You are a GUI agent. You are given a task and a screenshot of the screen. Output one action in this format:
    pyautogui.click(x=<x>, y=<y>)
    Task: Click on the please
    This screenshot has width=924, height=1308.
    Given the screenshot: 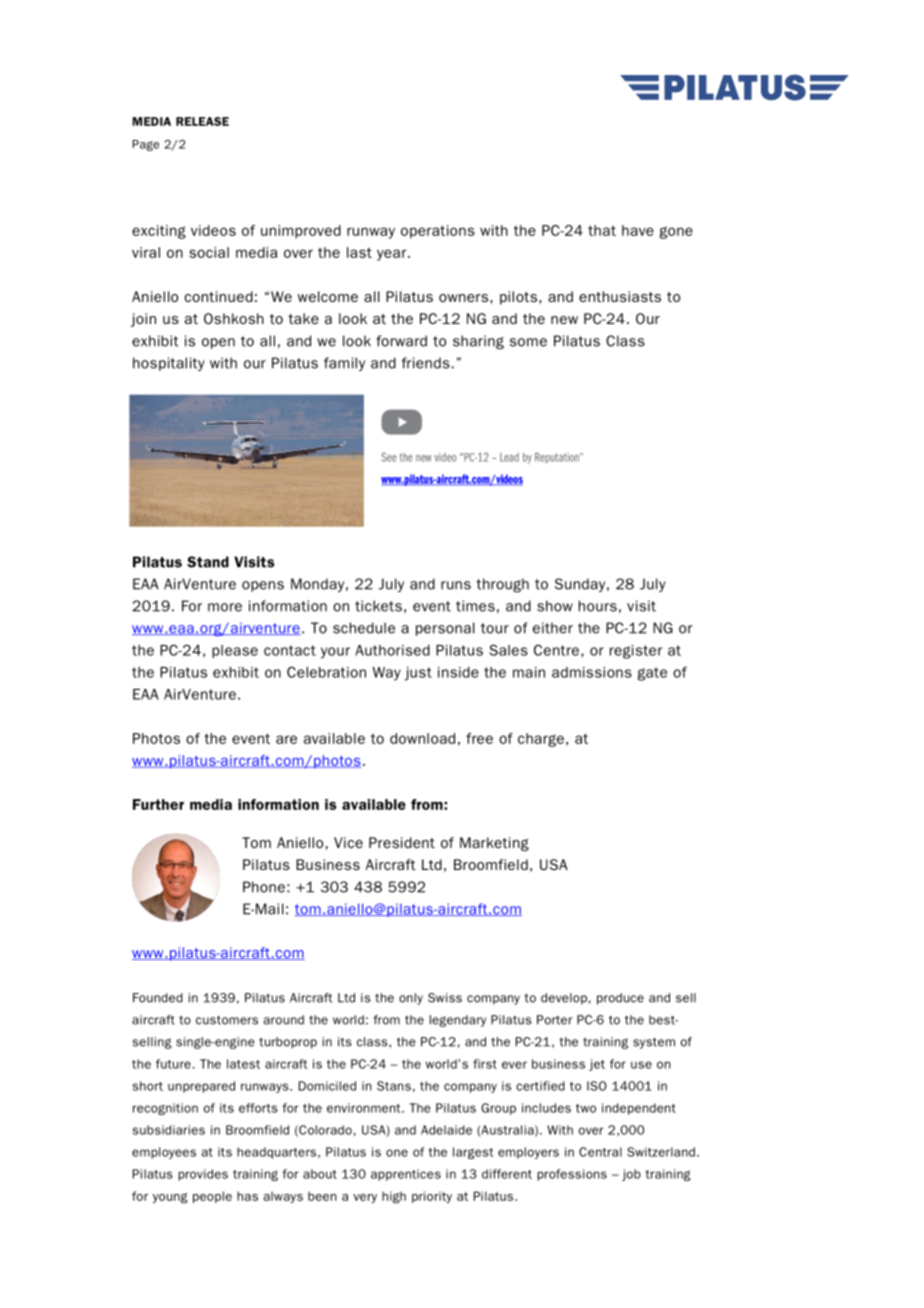 What is the action you would take?
    pyautogui.click(x=235, y=651)
